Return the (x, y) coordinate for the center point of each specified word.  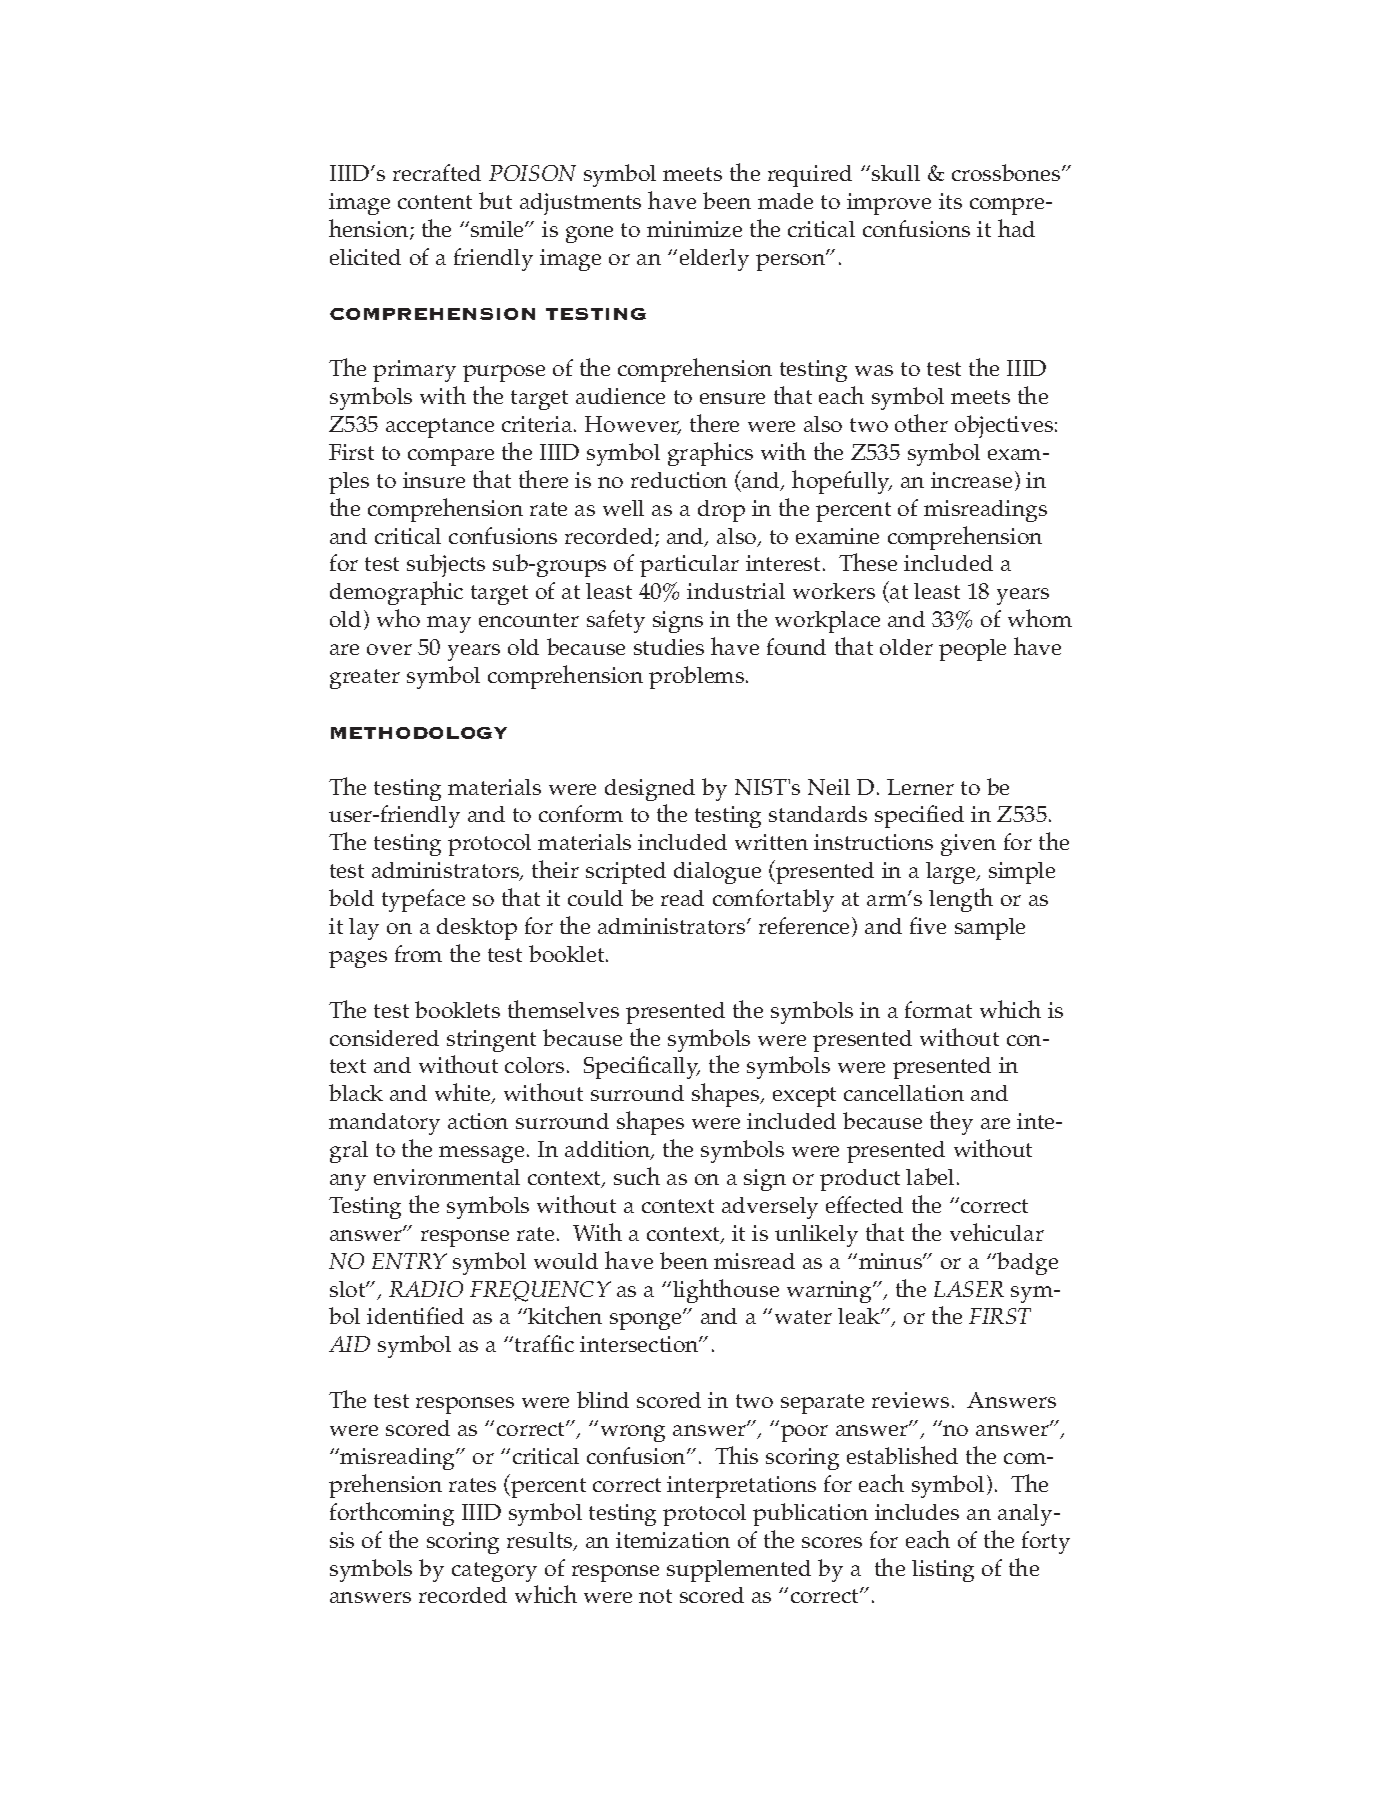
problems (698, 677)
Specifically (642, 1067)
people (972, 650)
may (449, 624)
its (950, 201)
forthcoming (392, 1514)
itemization (673, 1540)
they (951, 1123)
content (435, 202)
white (464, 1093)
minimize (694, 229)
